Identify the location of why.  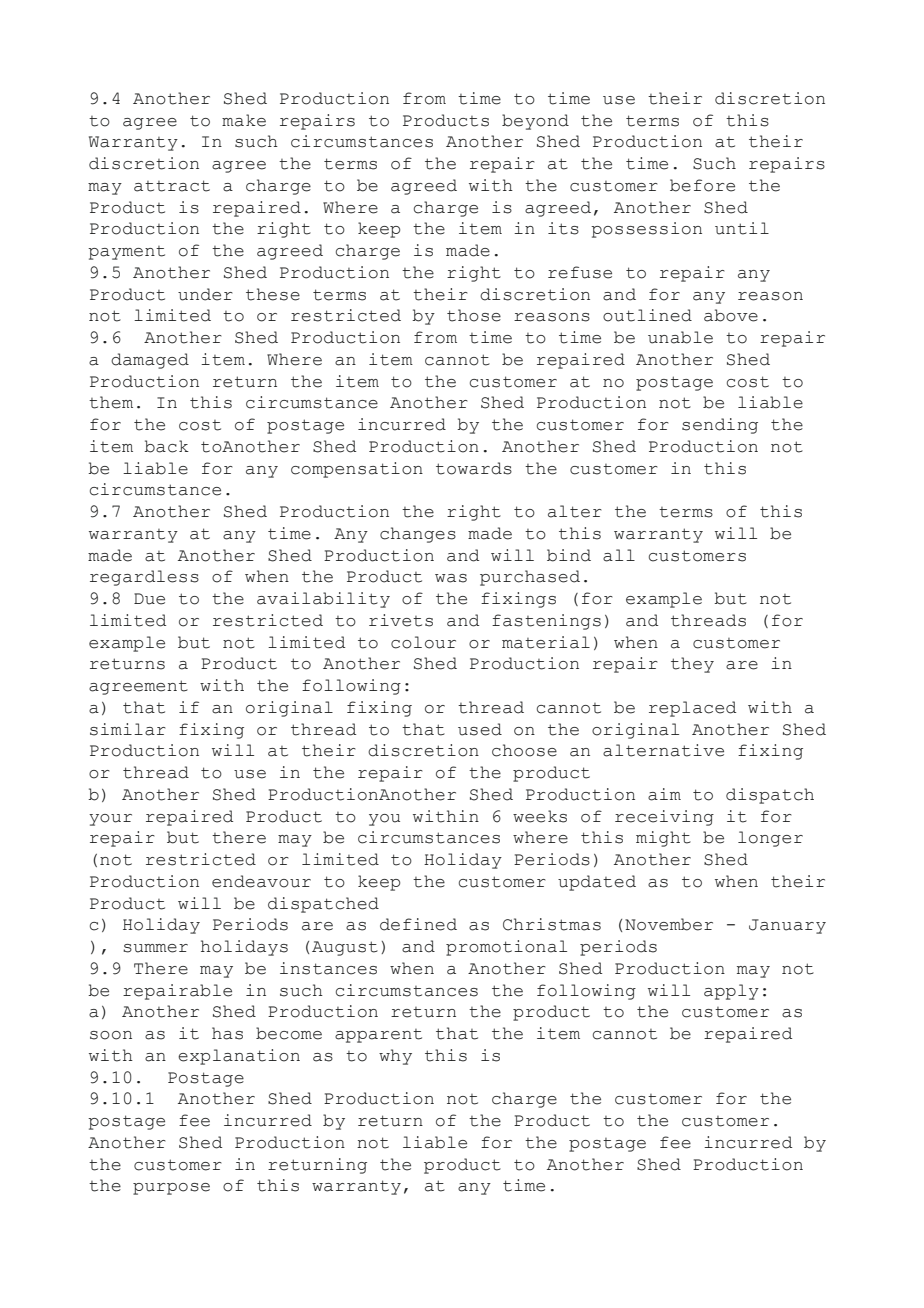
(395, 1057).
